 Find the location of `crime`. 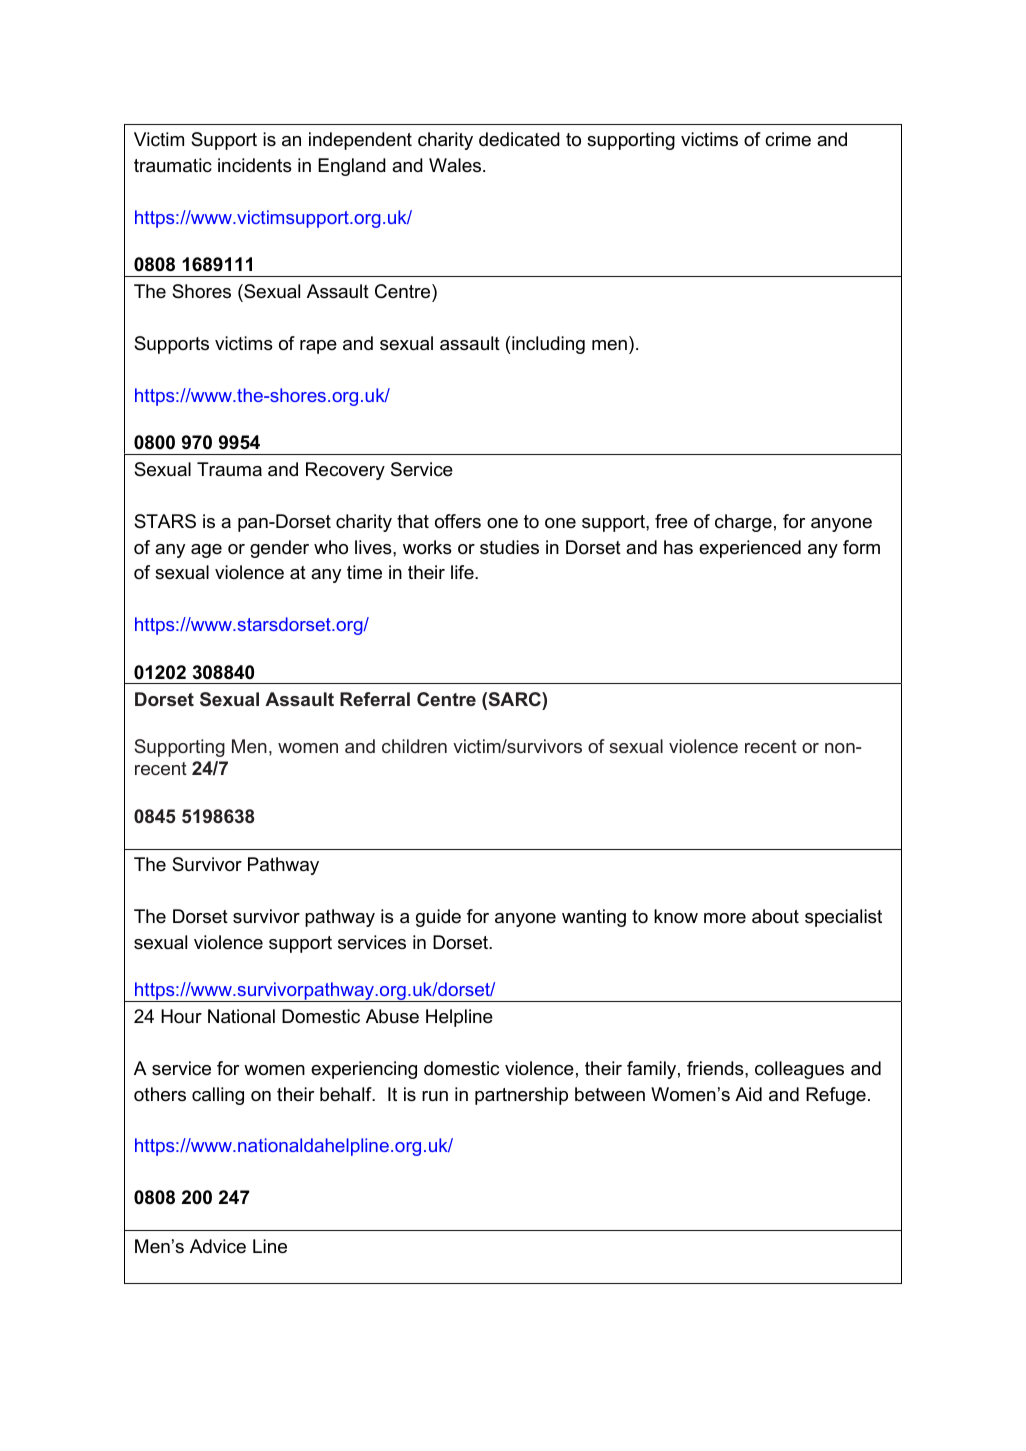

crime is located at coordinates (788, 139).
